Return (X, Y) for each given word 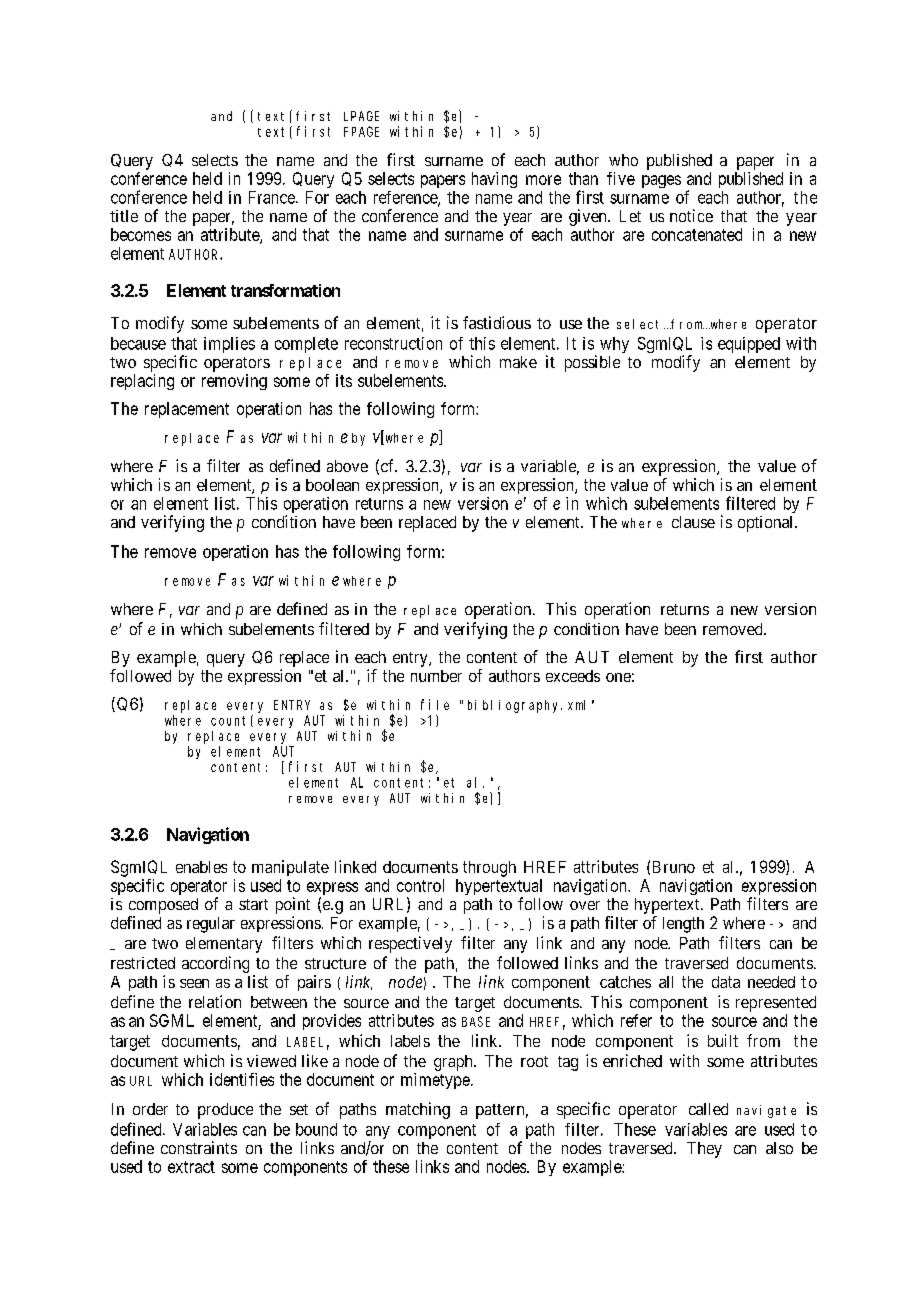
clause (693, 522)
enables (201, 867)
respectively (410, 944)
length (683, 925)
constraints (199, 1147)
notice (691, 215)
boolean (332, 485)
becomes (141, 234)
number (436, 676)
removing (234, 382)
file (435, 704)
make (518, 362)
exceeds (573, 676)
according (215, 964)
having (494, 180)
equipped (749, 345)
